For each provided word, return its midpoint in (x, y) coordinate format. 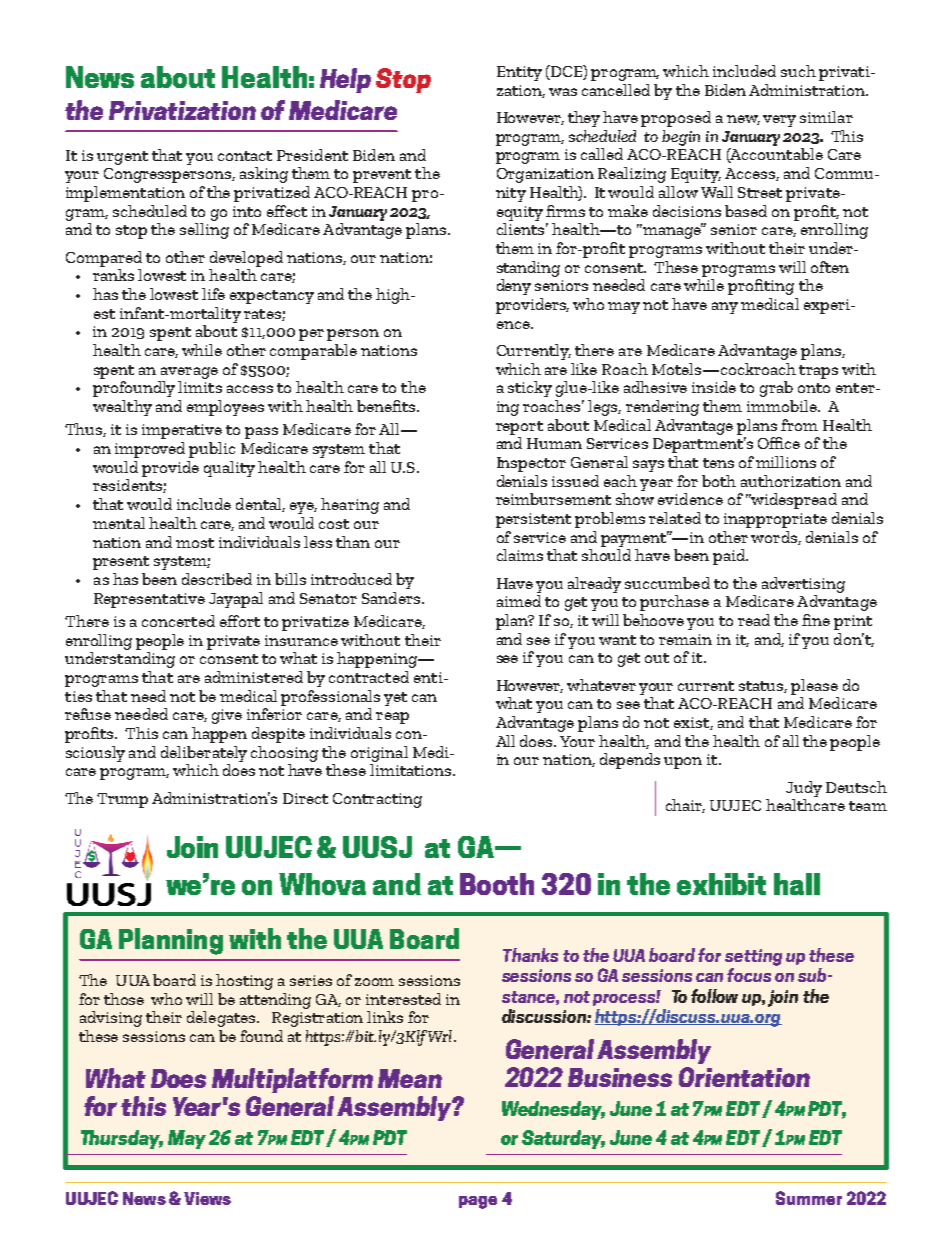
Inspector (531, 464)
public (212, 450)
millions (786, 462)
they (584, 119)
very (779, 121)
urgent (122, 158)
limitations (412, 770)
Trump (122, 800)
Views (207, 1198)
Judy (804, 789)
